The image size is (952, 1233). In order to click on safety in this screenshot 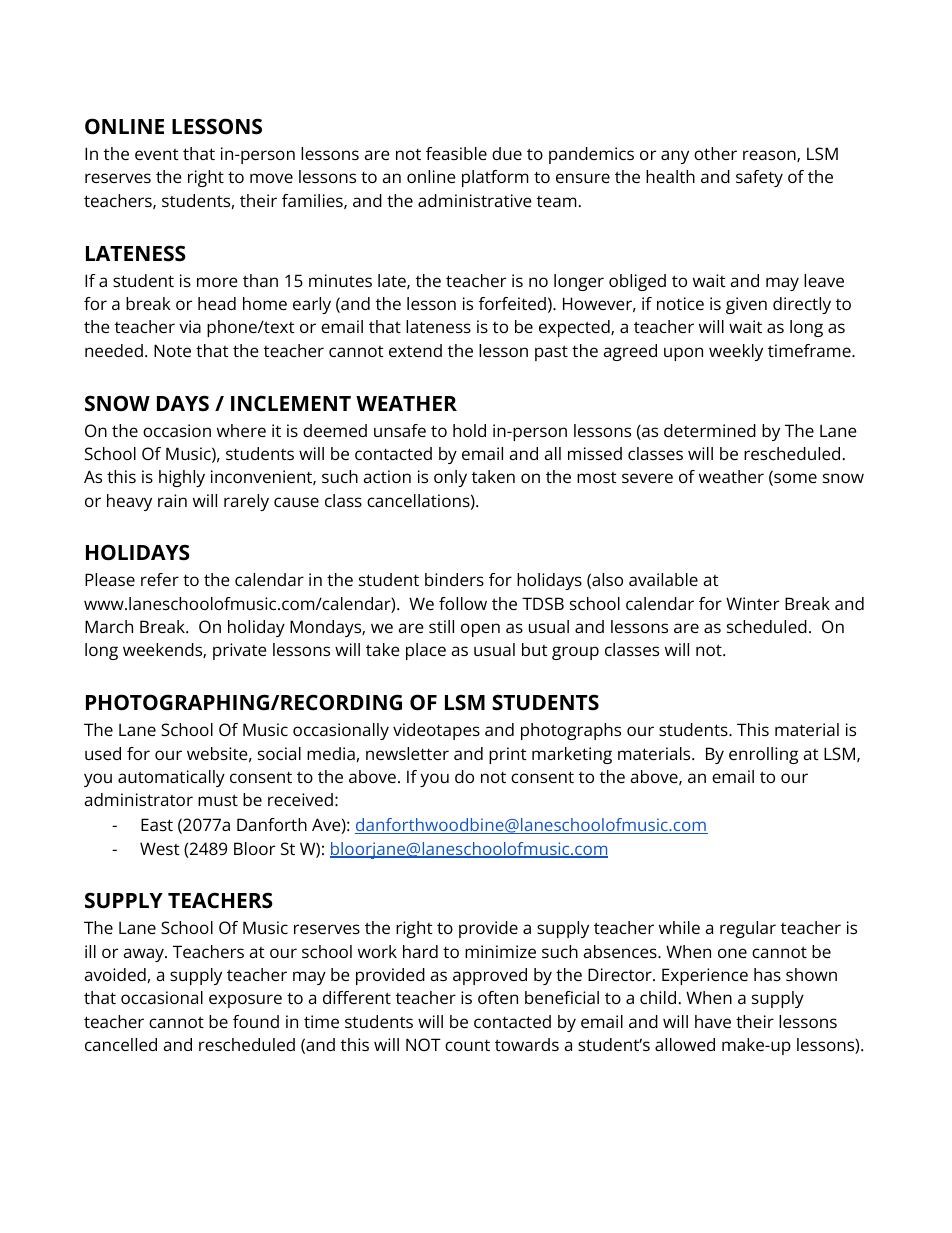, I will do `click(759, 178)`.
